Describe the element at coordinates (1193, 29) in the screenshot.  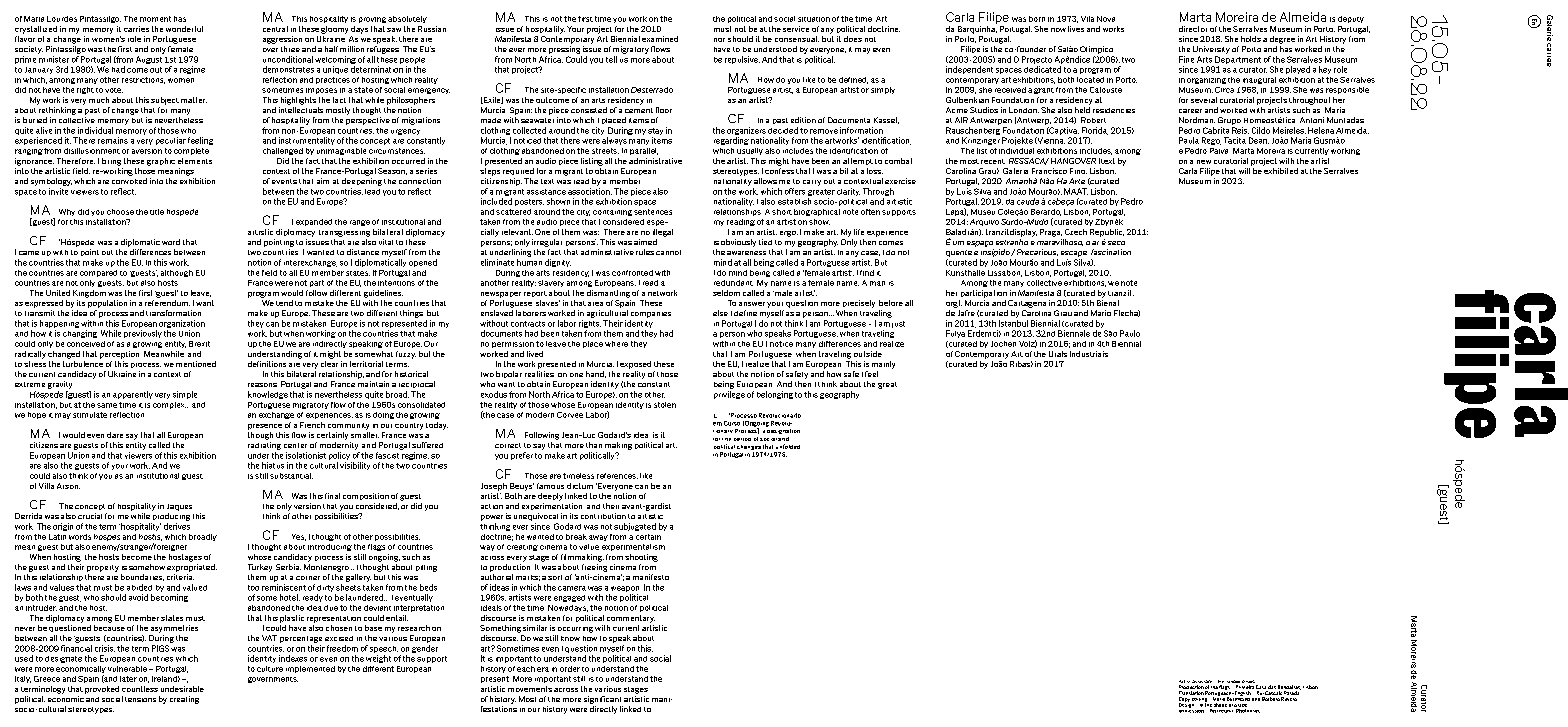
I see `director` at that location.
